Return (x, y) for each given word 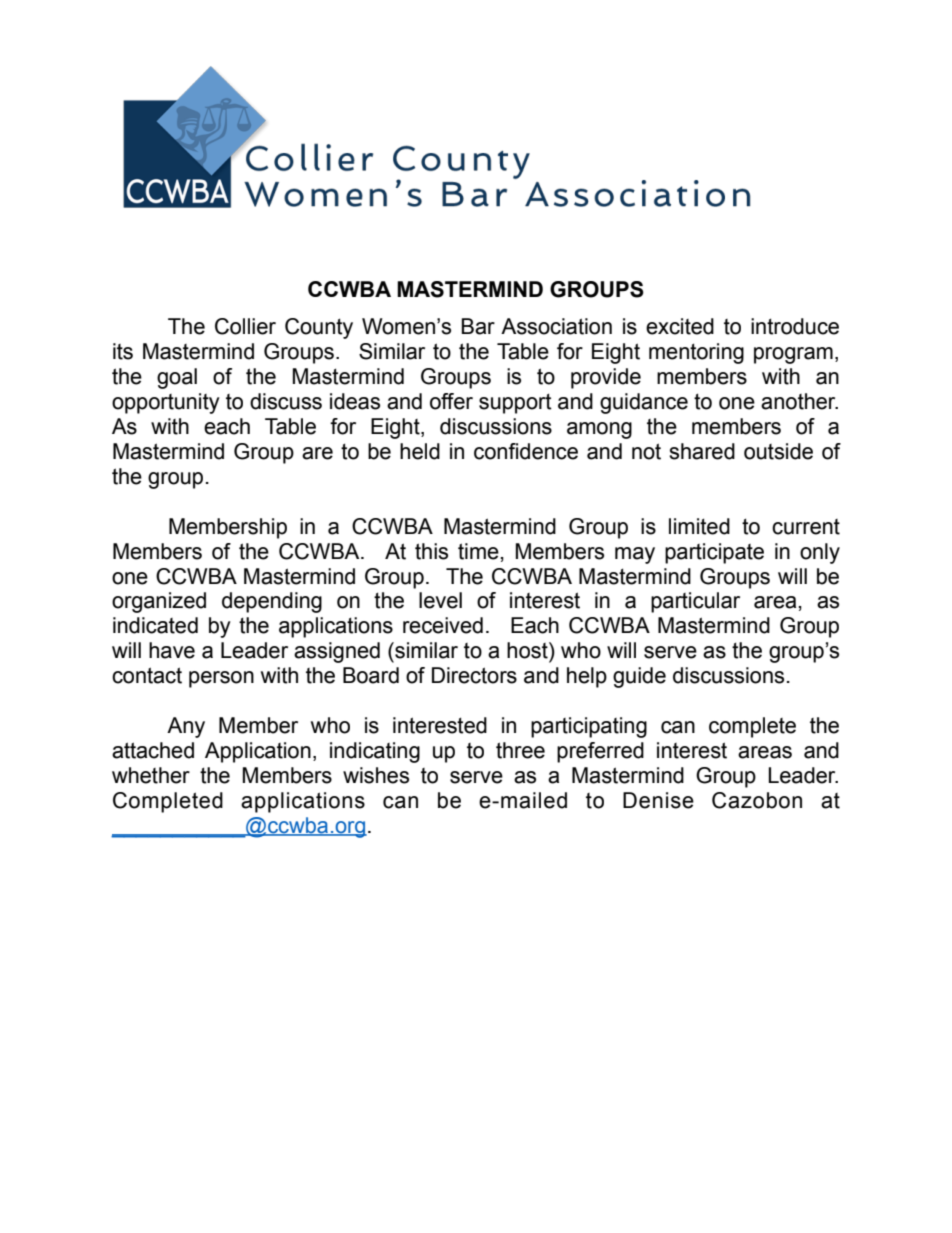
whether (151, 775)
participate (714, 553)
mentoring (696, 353)
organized (159, 602)
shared (702, 451)
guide (639, 677)
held (420, 451)
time (478, 551)
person (221, 679)
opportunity (166, 403)
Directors (474, 675)
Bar (478, 326)
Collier (245, 326)
